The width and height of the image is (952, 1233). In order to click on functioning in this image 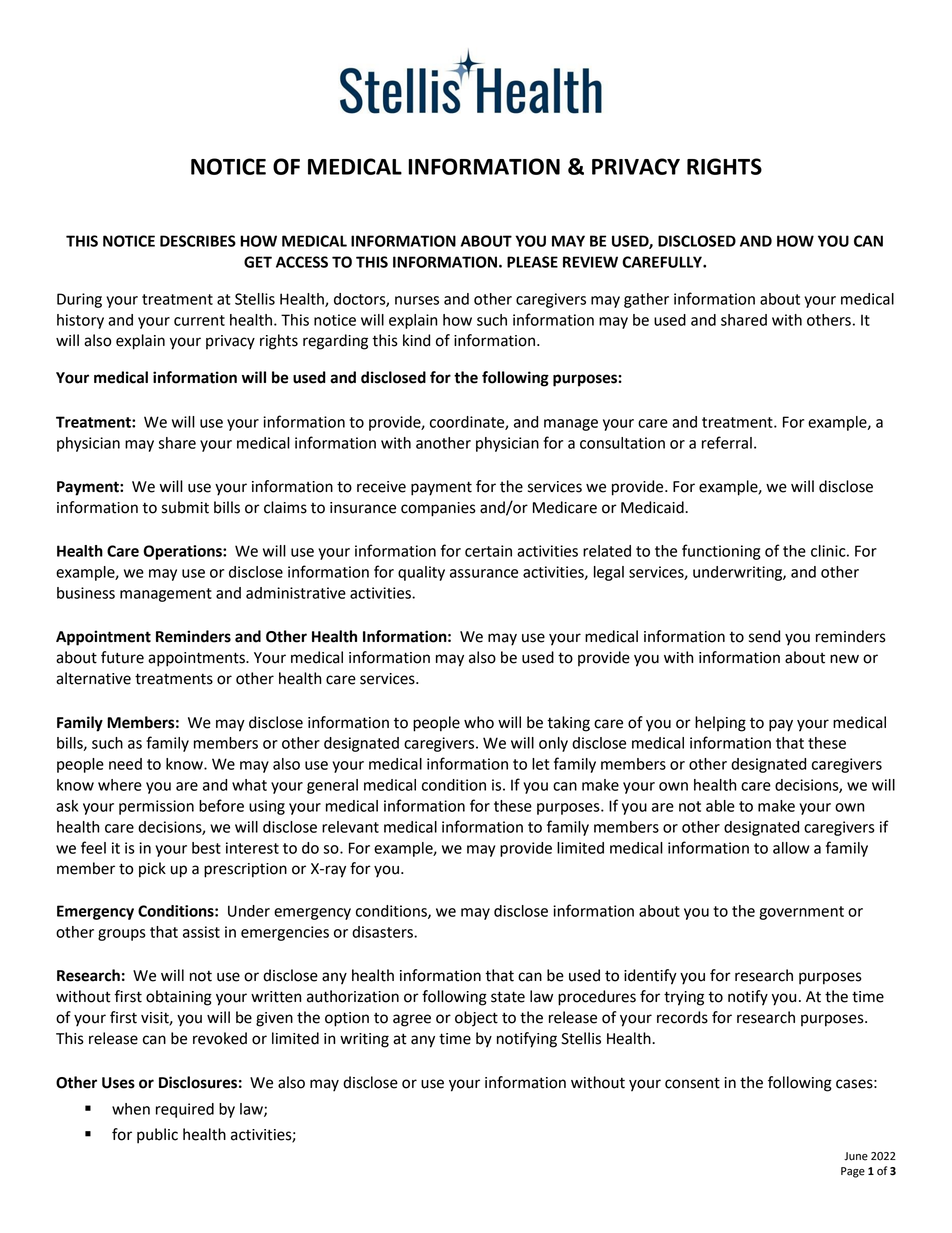, I will do `click(721, 552)`.
